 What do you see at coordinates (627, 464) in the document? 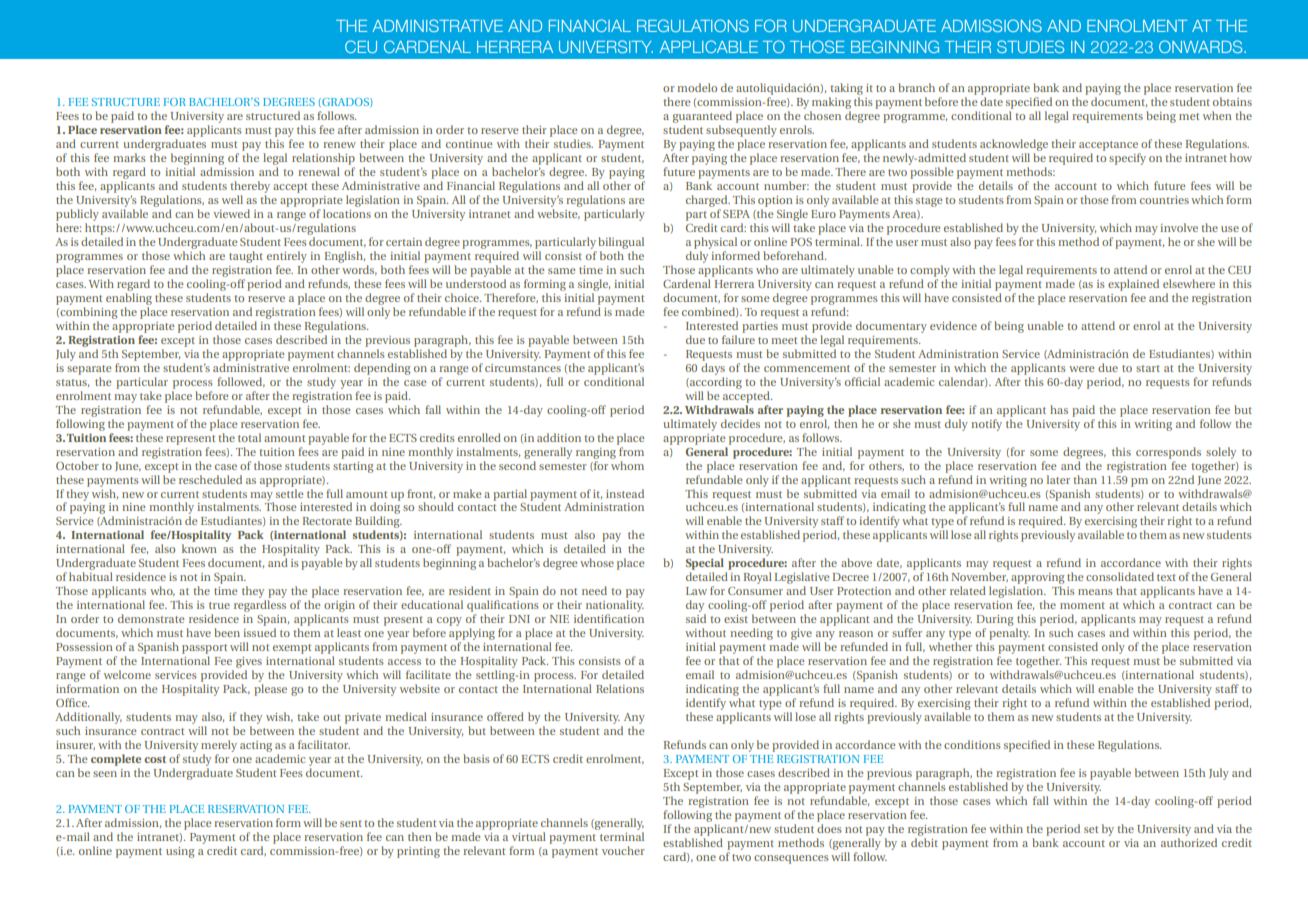
I see `whom` at bounding box center [627, 464].
